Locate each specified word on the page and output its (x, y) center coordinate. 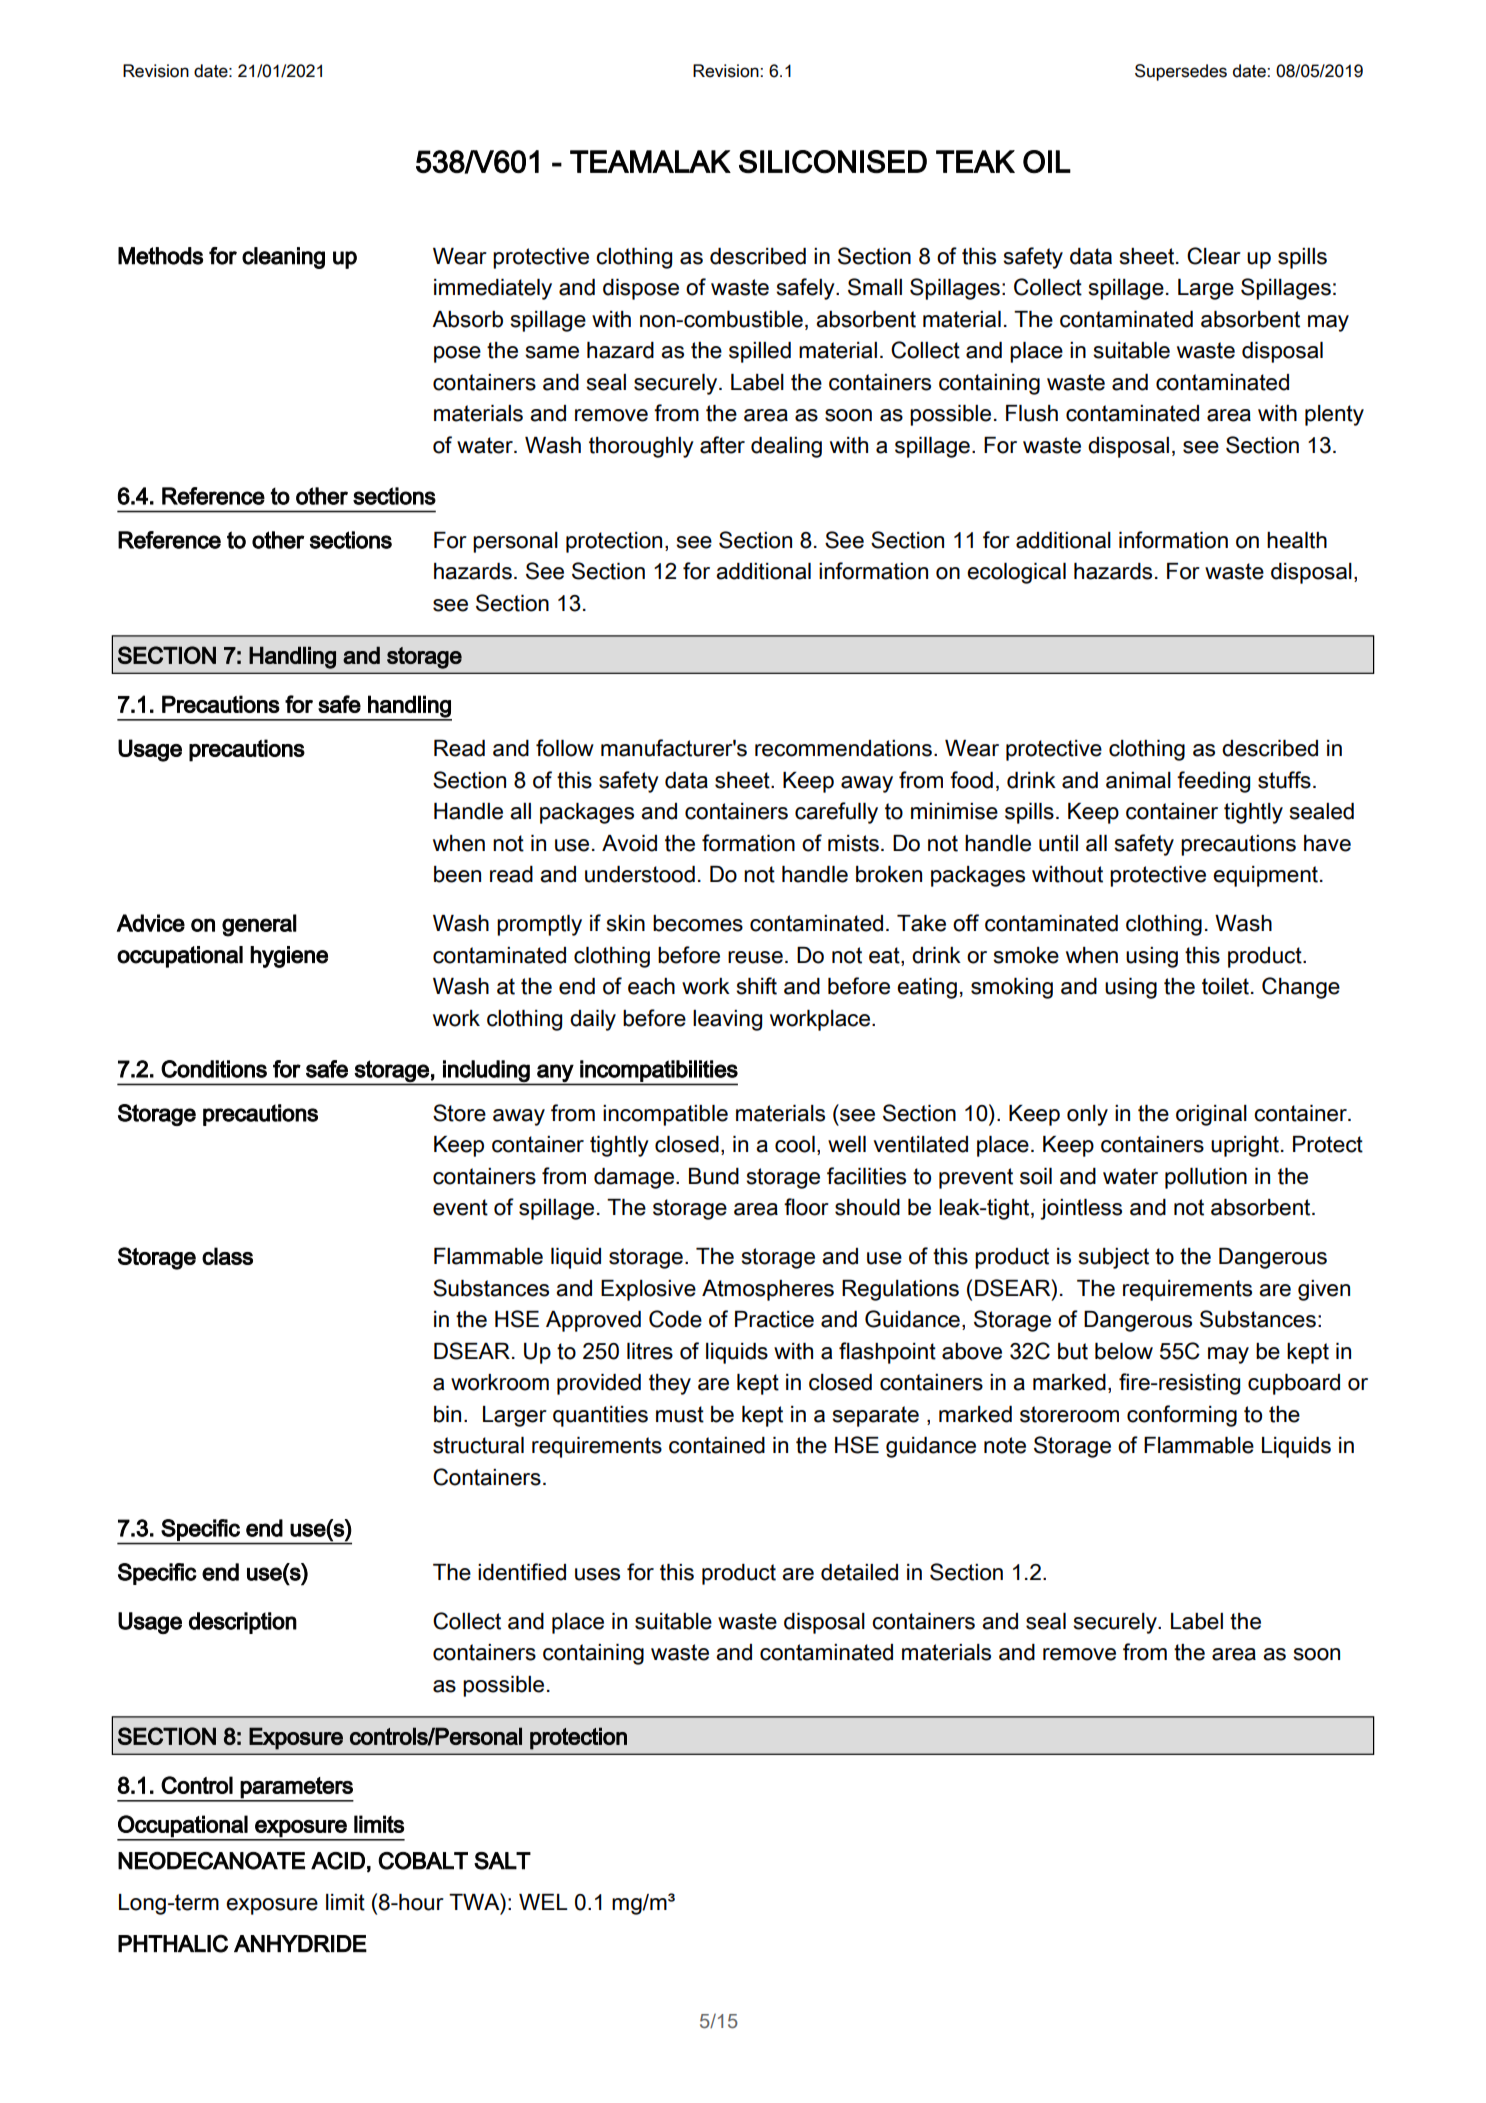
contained (717, 1445)
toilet (1225, 986)
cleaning (283, 258)
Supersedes (1181, 72)
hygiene (289, 957)
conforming (1182, 1416)
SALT (502, 1861)
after (722, 445)
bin (447, 1414)
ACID (338, 1861)
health (1297, 540)
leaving (727, 1020)
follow (565, 748)
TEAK (975, 161)
